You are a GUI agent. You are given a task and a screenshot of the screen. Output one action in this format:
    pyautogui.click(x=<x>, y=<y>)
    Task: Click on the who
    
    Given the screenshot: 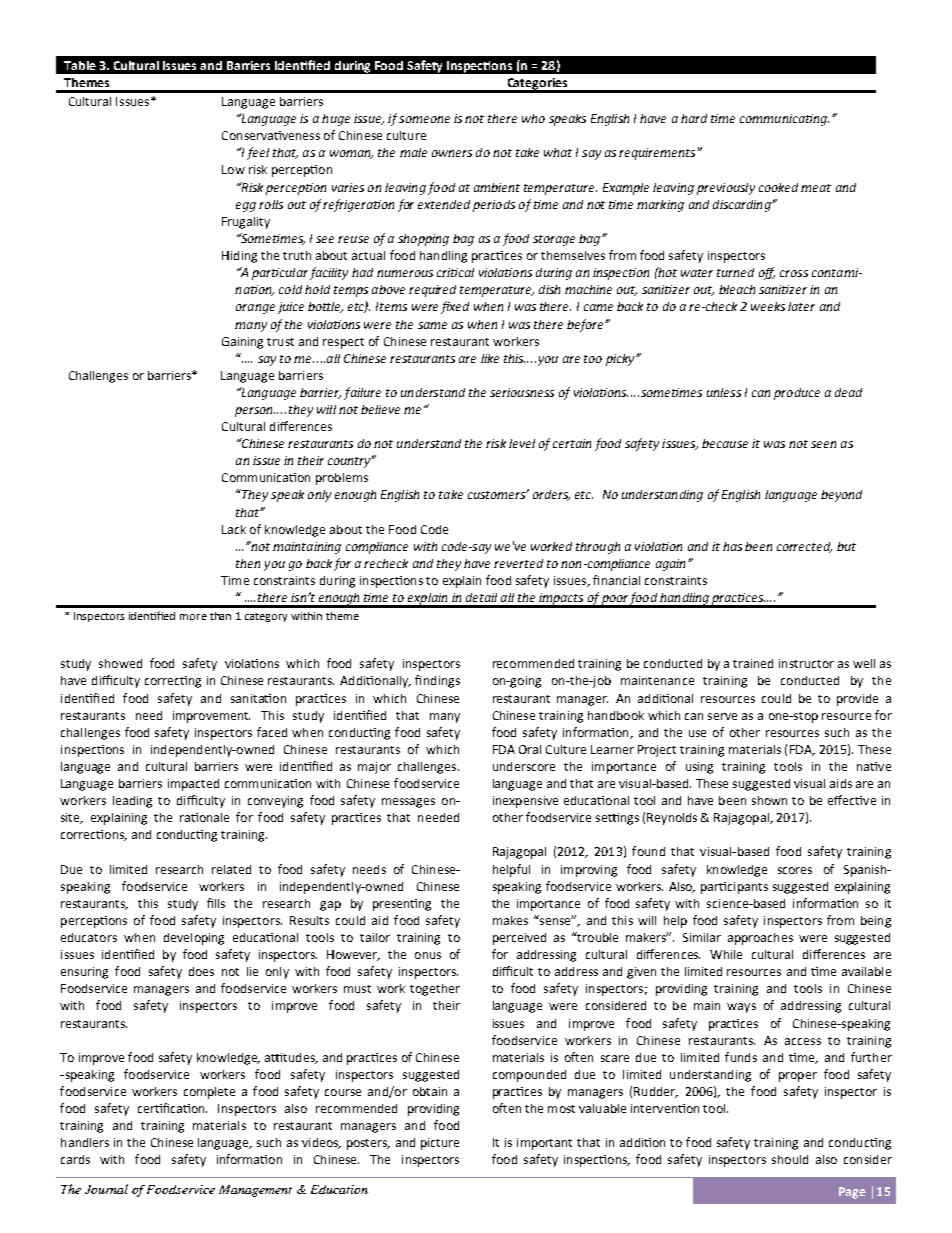 What is the action you would take?
    pyautogui.click(x=533, y=118)
